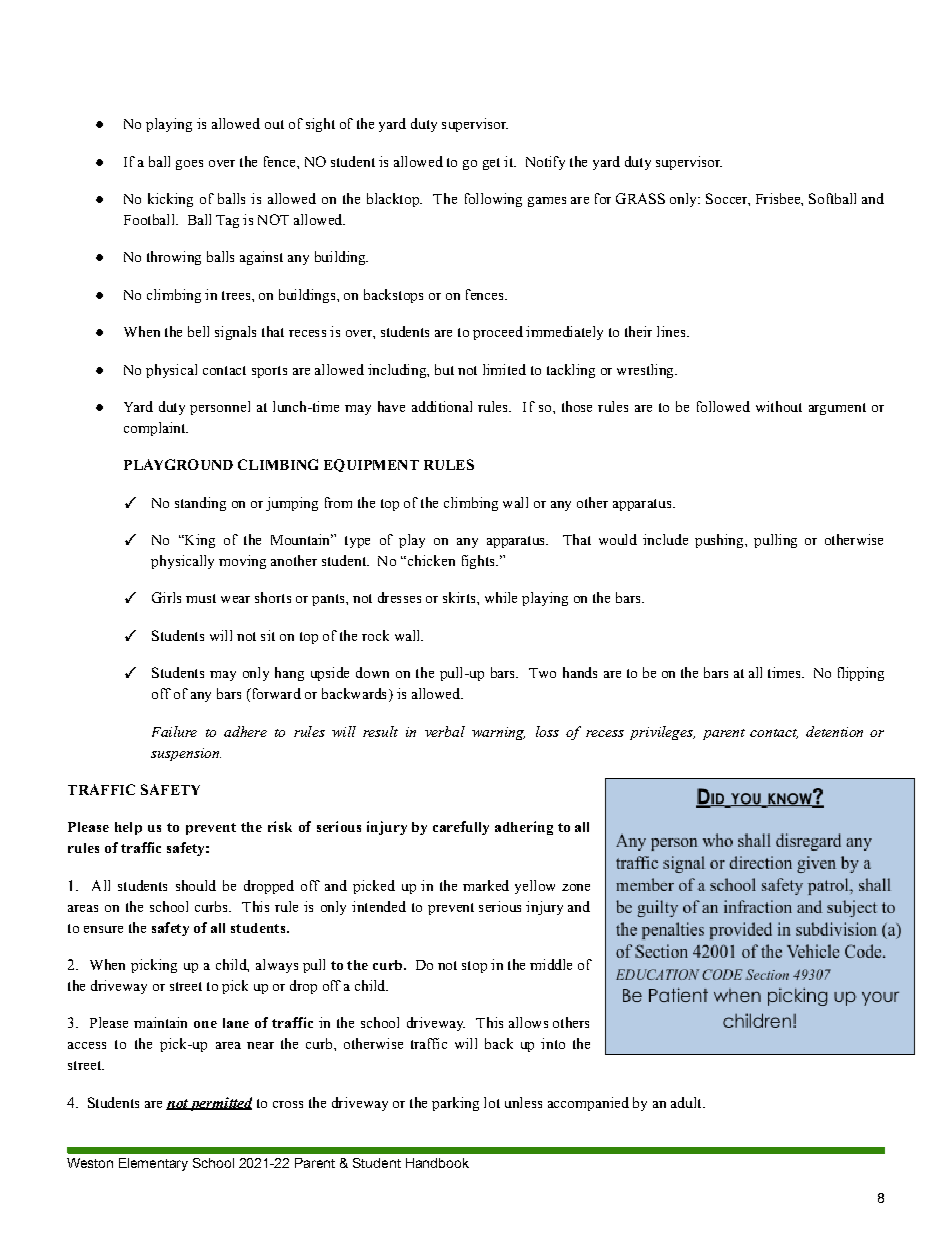 This screenshot has width=952, height=1233. What do you see at coordinates (834, 731) in the screenshot?
I see `detention` at bounding box center [834, 731].
